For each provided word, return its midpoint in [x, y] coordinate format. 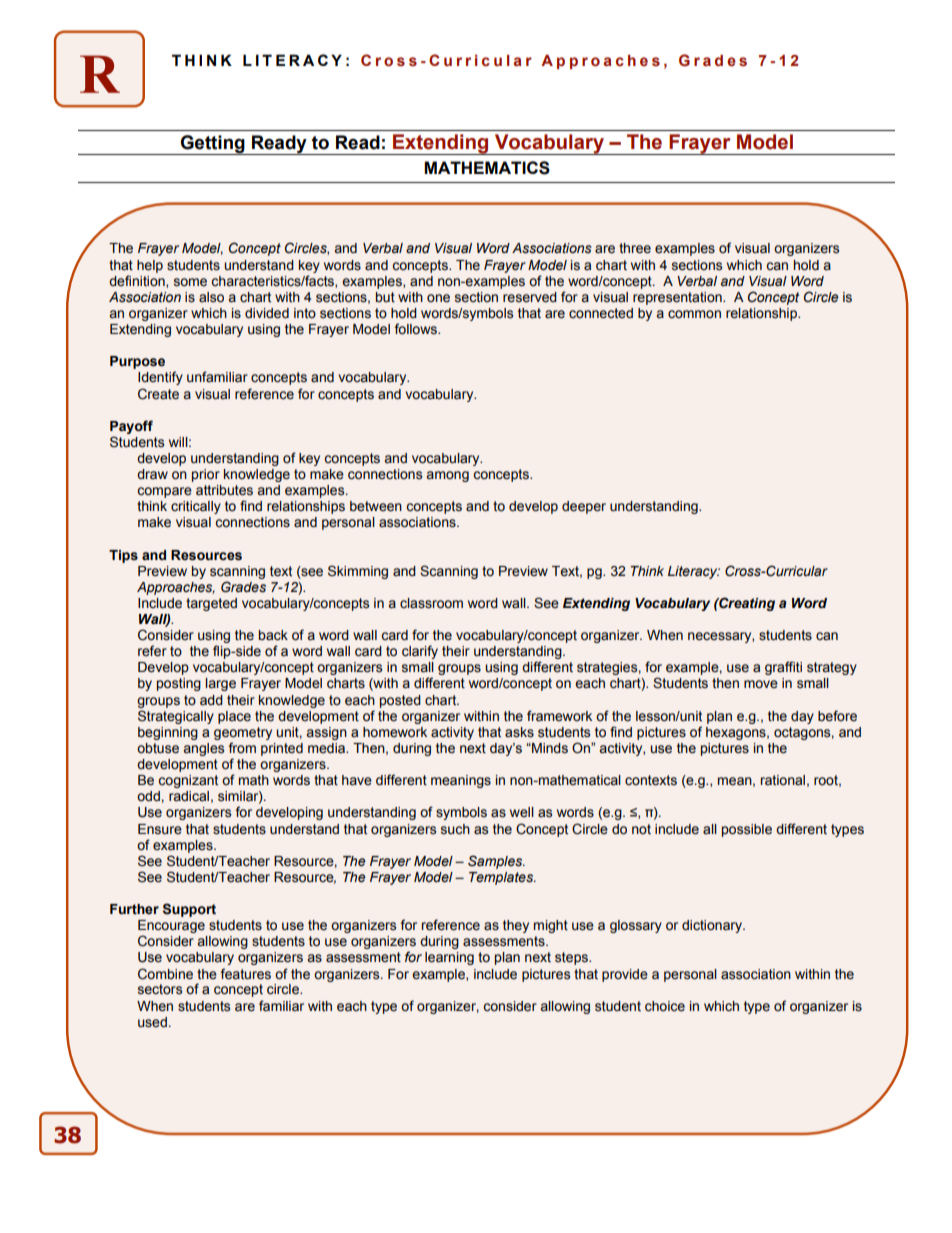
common [694, 314]
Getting [213, 145]
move [761, 684]
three [635, 248]
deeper [584, 507]
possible [747, 830]
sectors [160, 989]
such [455, 829]
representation [678, 298]
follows [417, 329]
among [448, 476]
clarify [420, 652]
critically [196, 507]
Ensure [160, 829]
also [211, 297]
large [220, 684]
